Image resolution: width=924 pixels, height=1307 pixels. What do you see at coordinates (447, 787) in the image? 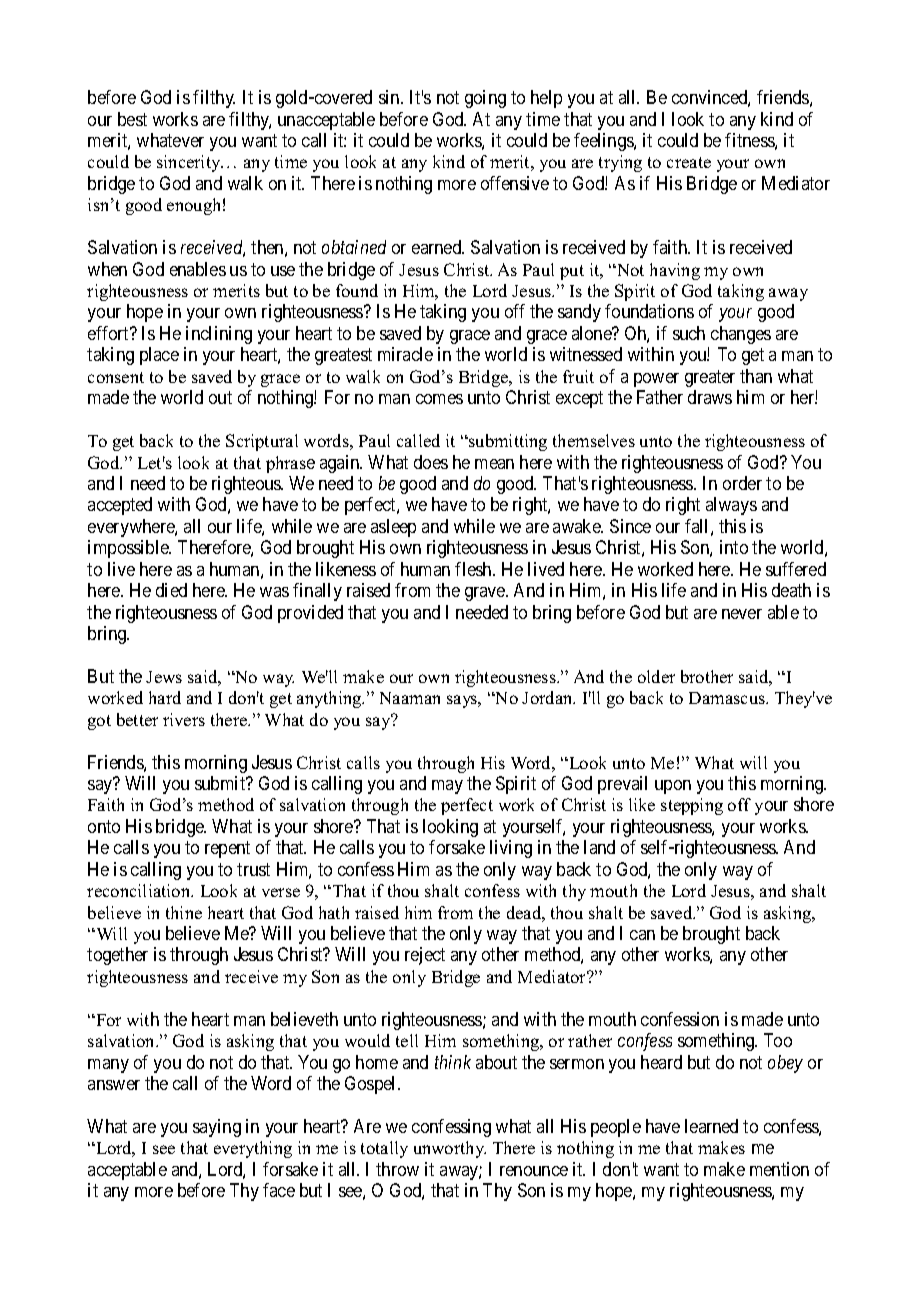
I see `may` at bounding box center [447, 787].
